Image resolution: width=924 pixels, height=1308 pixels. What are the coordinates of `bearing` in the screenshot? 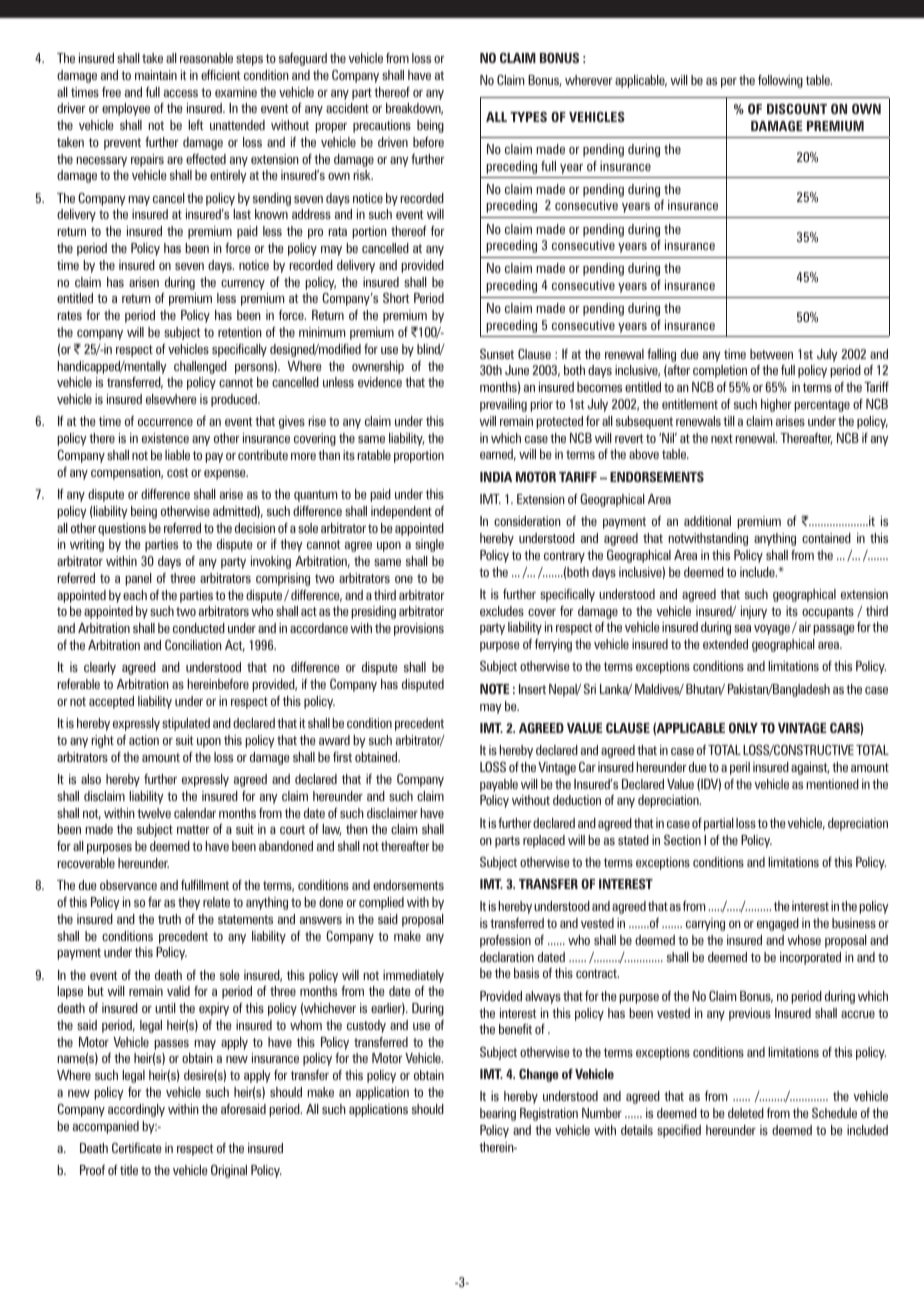 It's located at (498, 1114).
